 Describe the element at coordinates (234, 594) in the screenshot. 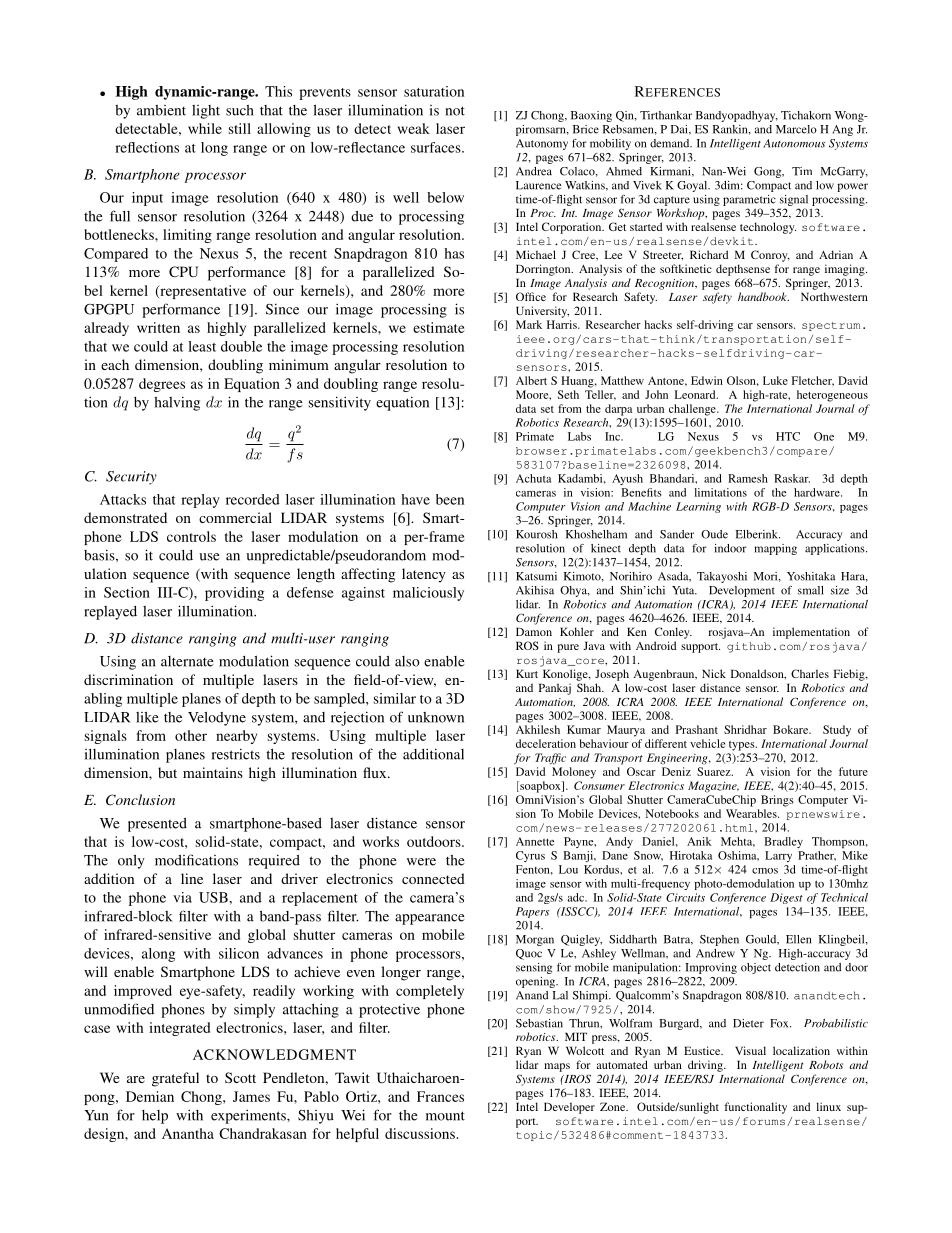

I see `providing` at that location.
